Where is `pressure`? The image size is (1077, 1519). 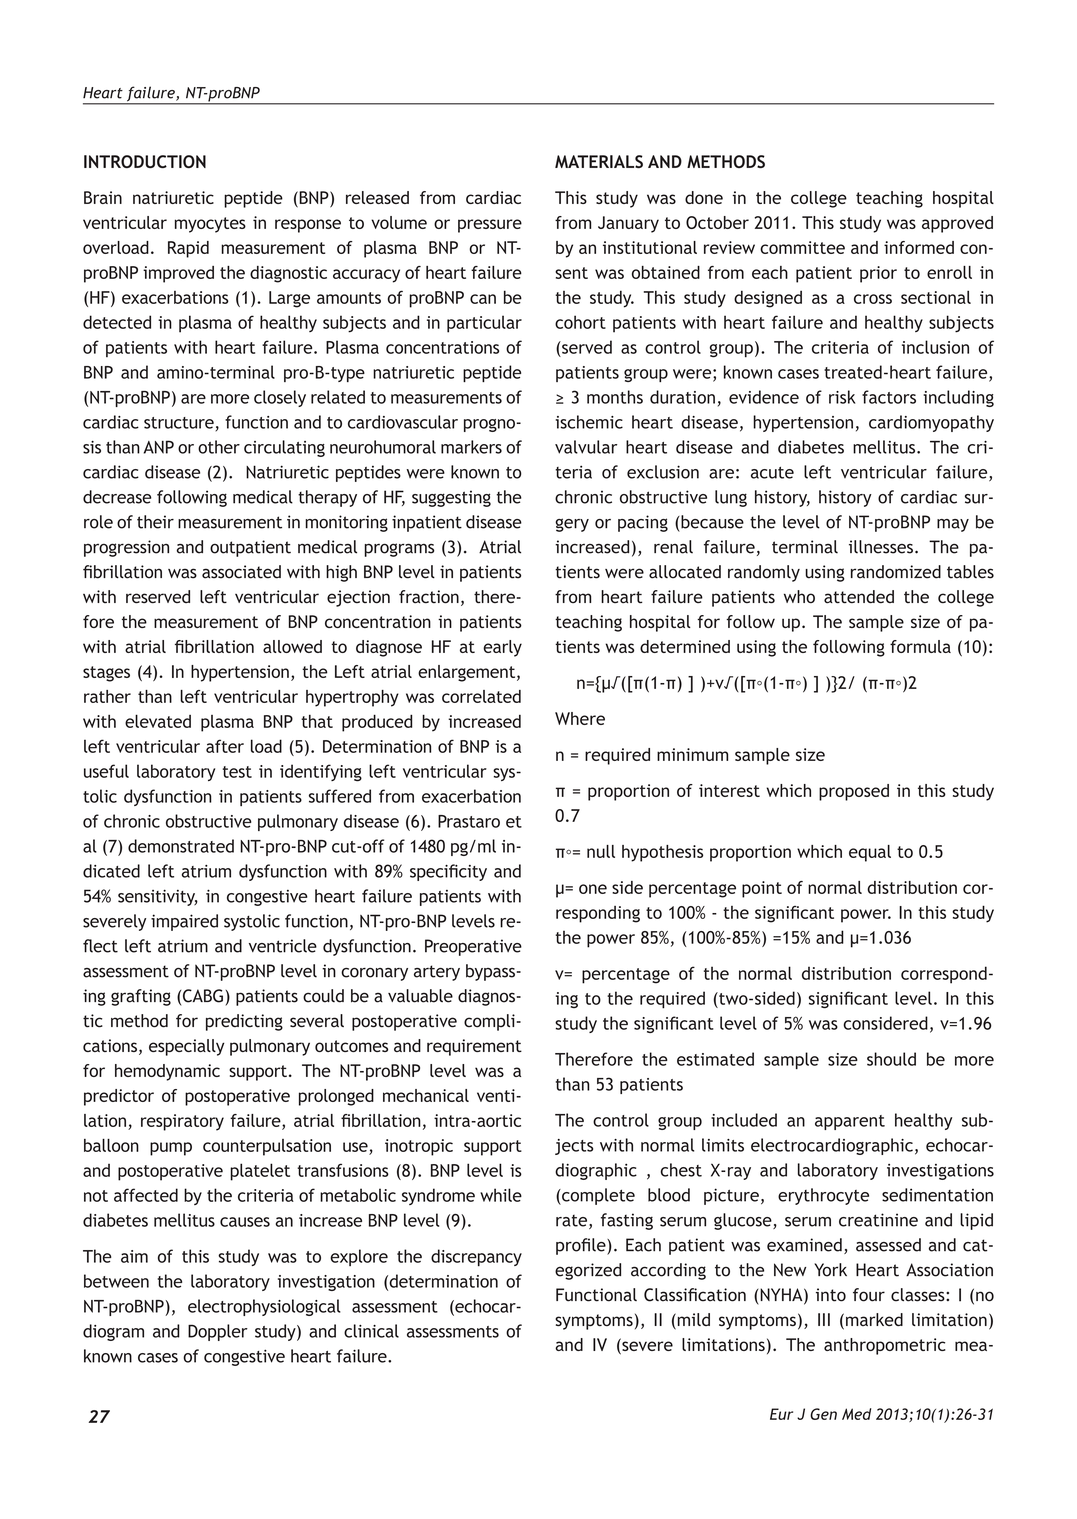
pressure is located at coordinates (490, 226).
